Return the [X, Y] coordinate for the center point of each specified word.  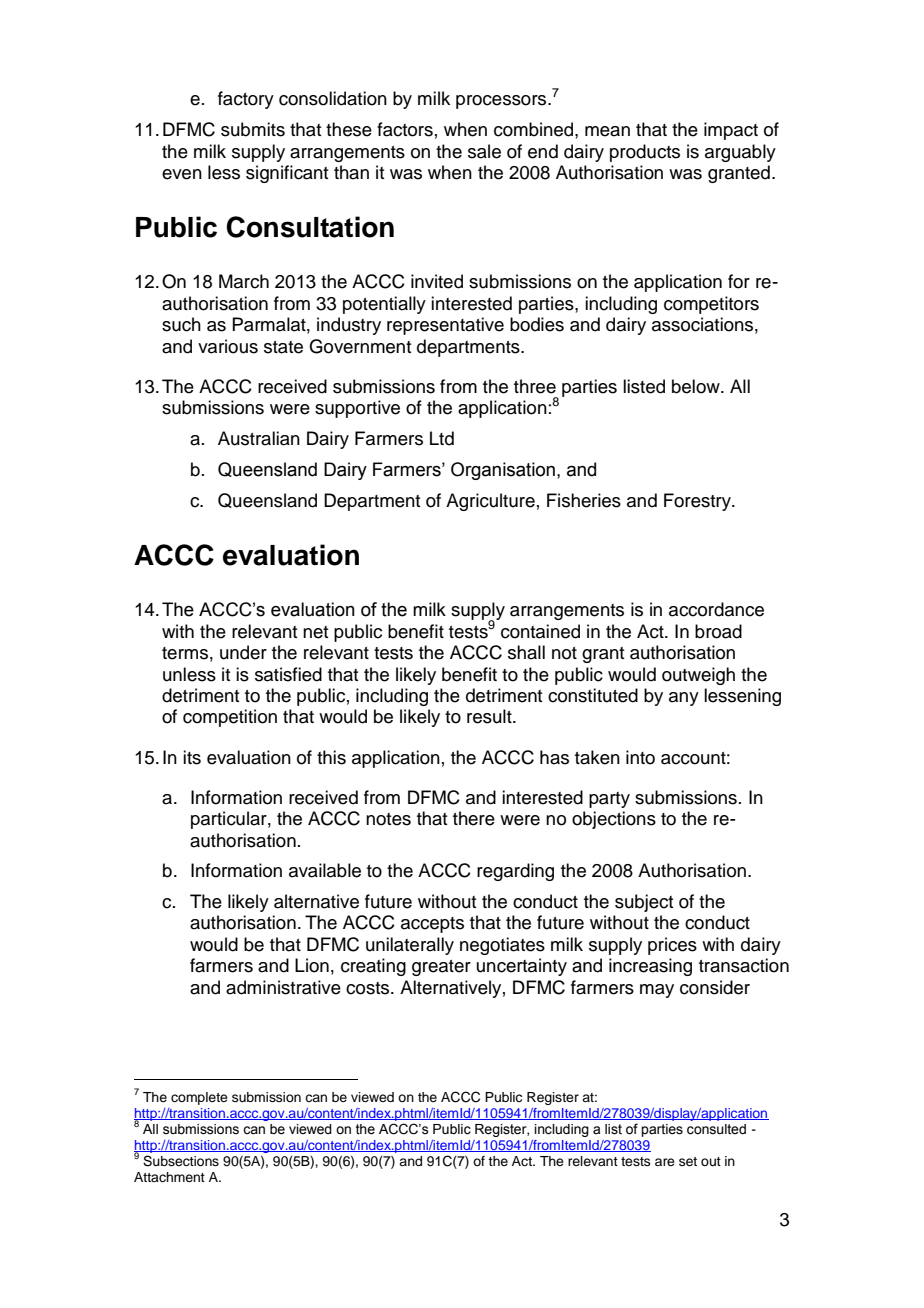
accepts [432, 925]
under [243, 652]
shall [526, 652]
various [228, 346]
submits [253, 129]
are [665, 1162]
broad [718, 631]
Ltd [442, 438]
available [325, 870]
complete [199, 1098]
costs [369, 988]
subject [644, 903]
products [645, 153]
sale [484, 151]
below [697, 386]
